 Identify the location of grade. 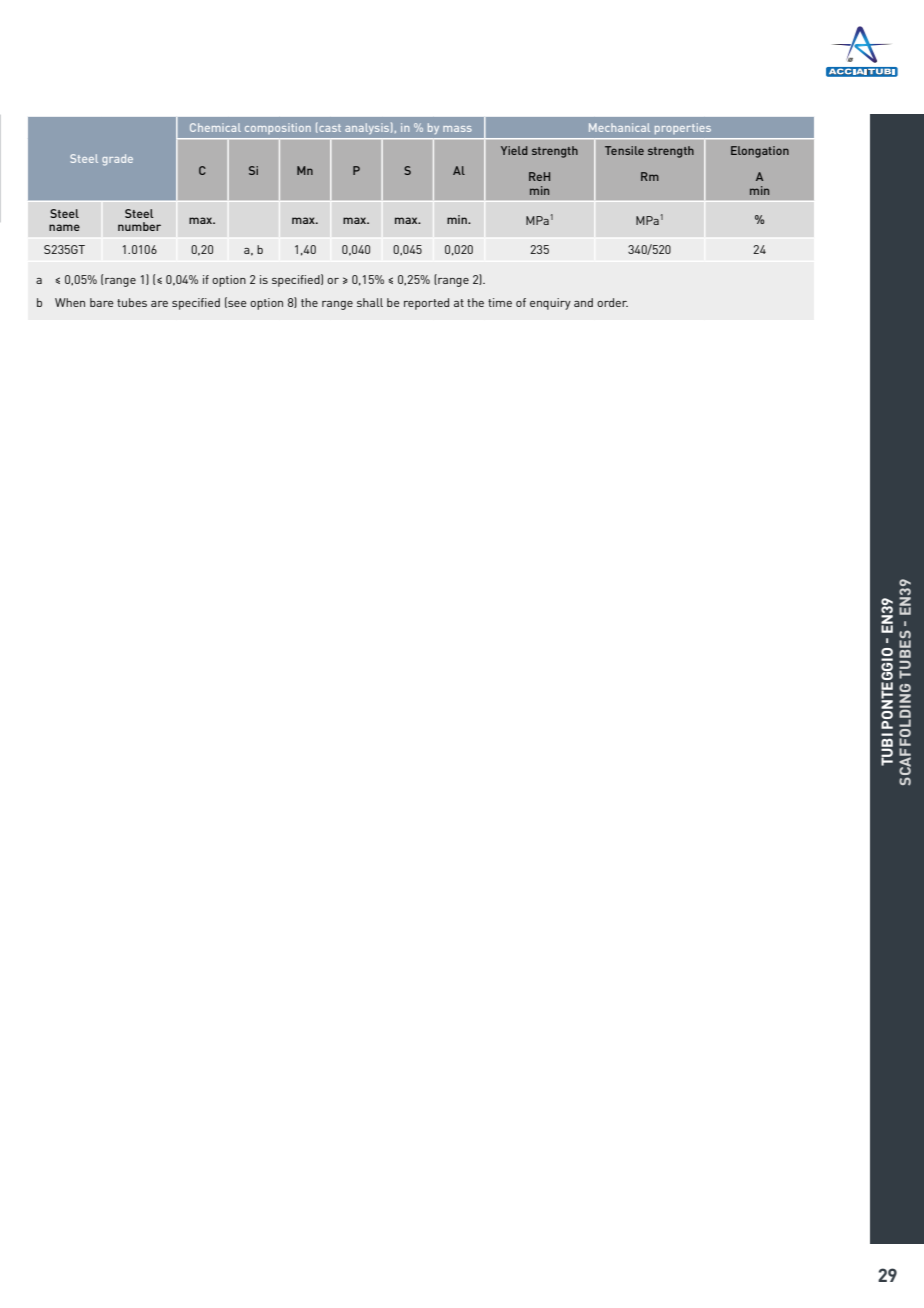
(117, 160).
